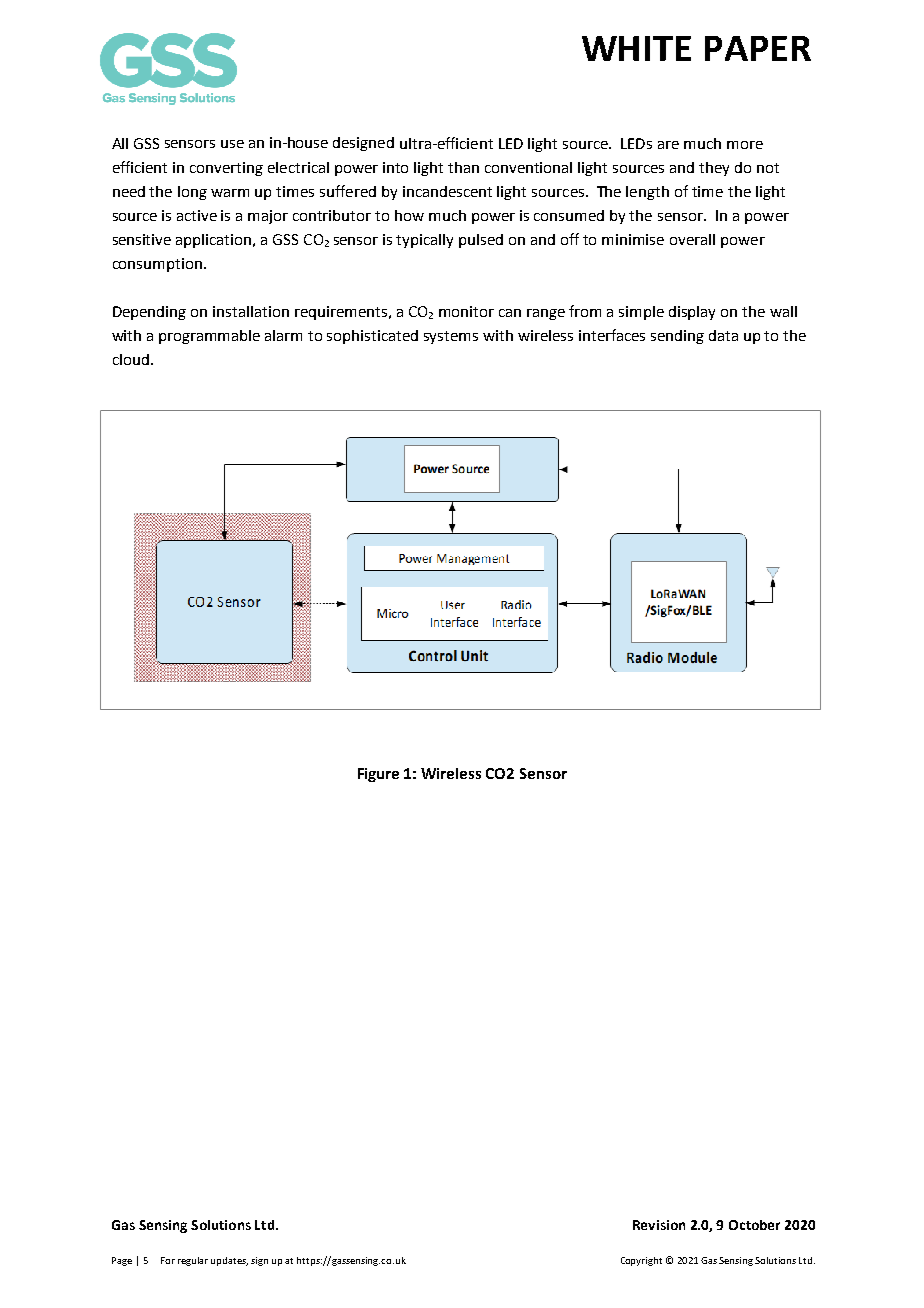  What do you see at coordinates (754, 1225) in the screenshot?
I see `October` at bounding box center [754, 1225].
